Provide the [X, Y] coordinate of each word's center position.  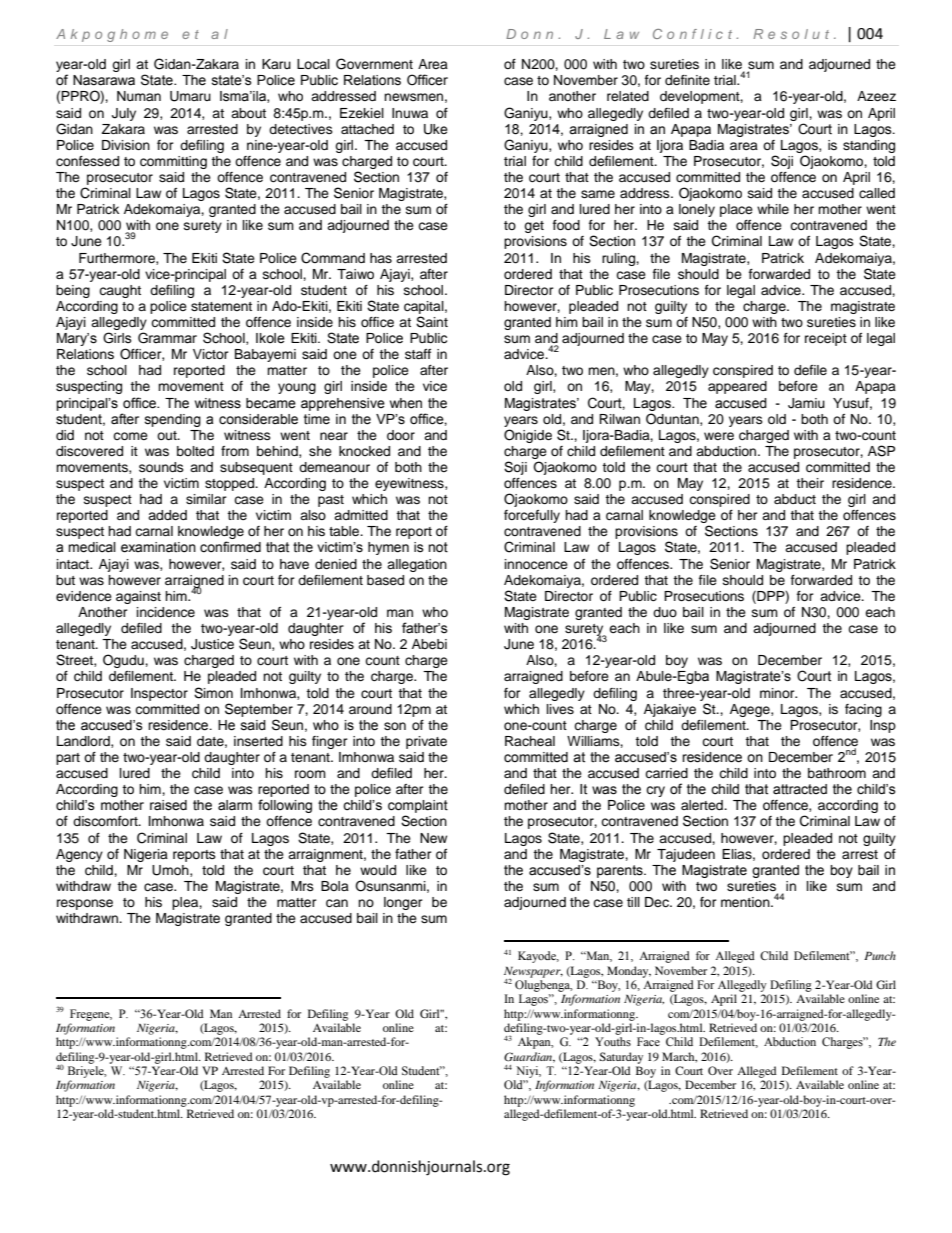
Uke [436, 129]
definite [687, 80]
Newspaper [533, 973]
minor [778, 693]
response [85, 904]
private [426, 742]
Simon [213, 693]
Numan [139, 96]
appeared [737, 387]
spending [173, 420]
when [406, 403]
